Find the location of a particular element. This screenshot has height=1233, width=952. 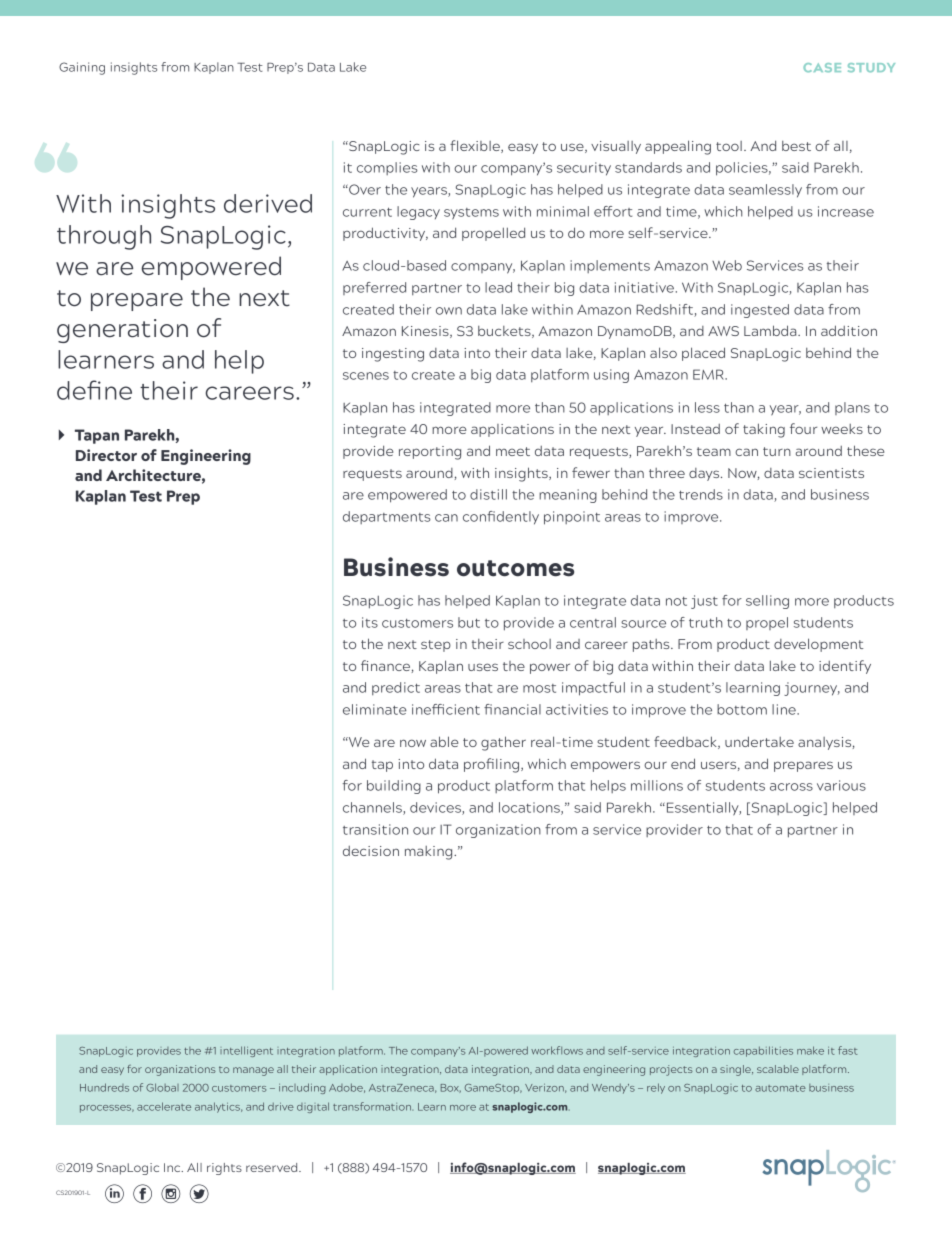

accelerate is located at coordinates (164, 1106).
